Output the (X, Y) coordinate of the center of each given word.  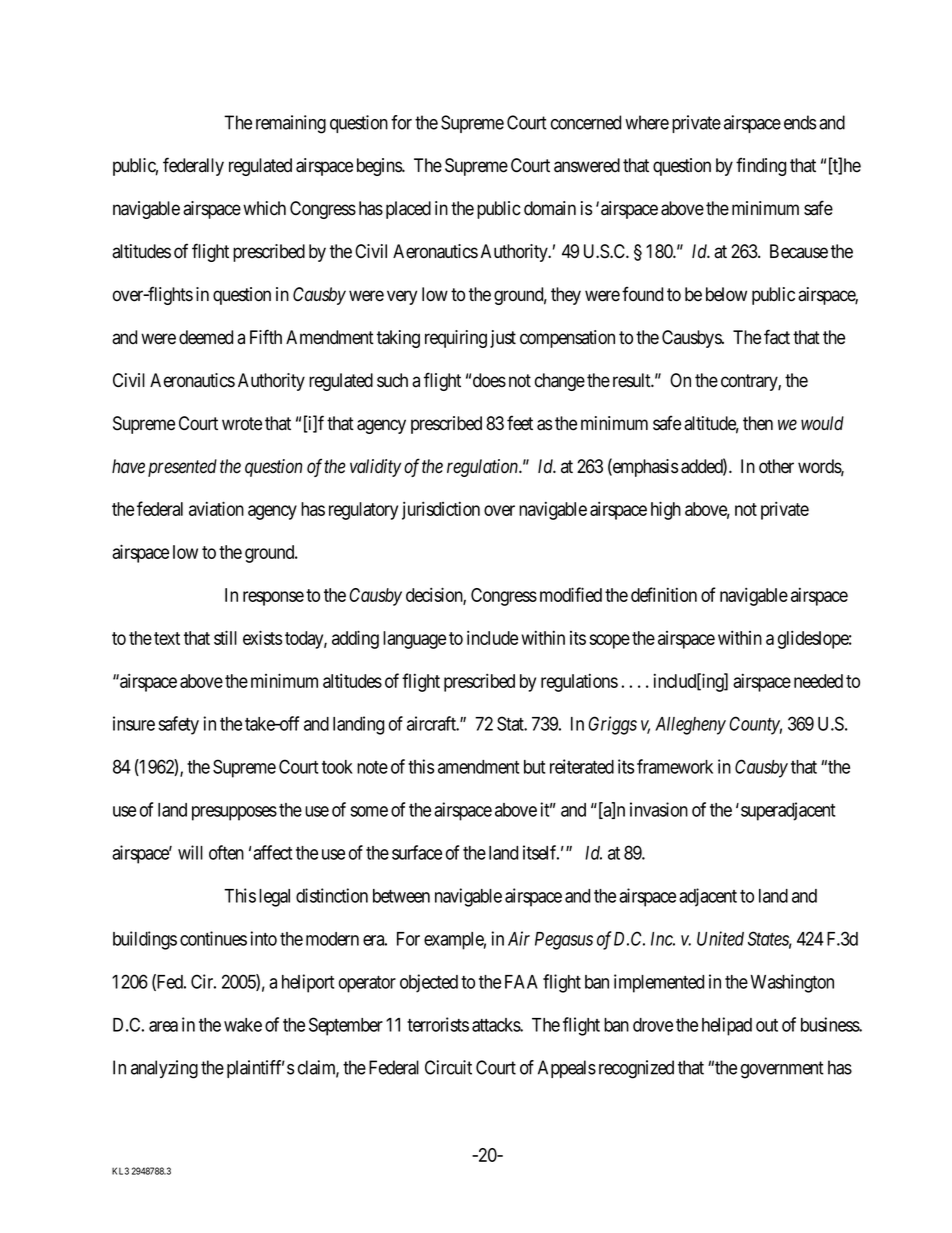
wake (243, 1025)
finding (761, 166)
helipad (727, 1026)
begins (380, 167)
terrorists (438, 1024)
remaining (291, 124)
